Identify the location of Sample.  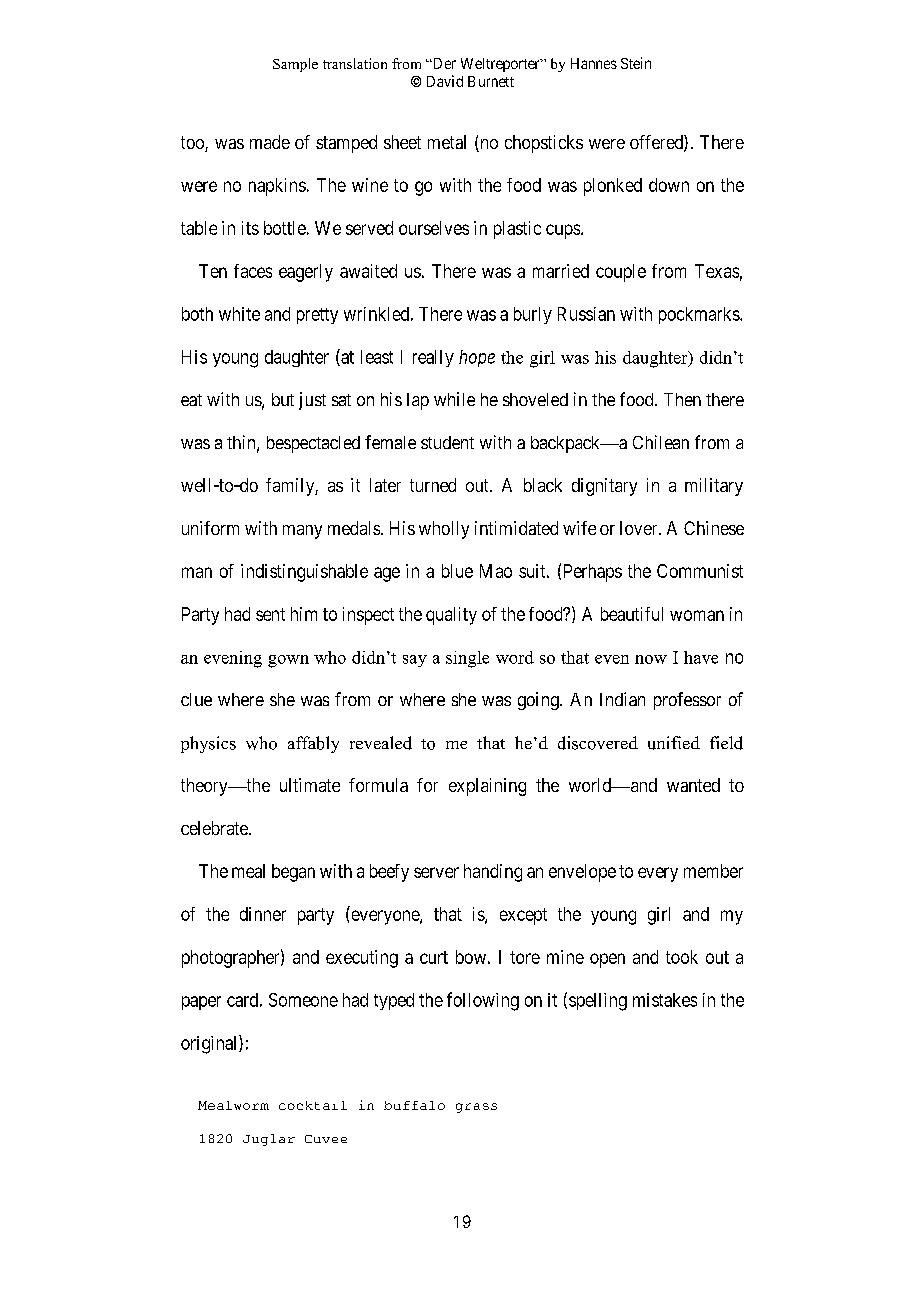
(295, 65).
